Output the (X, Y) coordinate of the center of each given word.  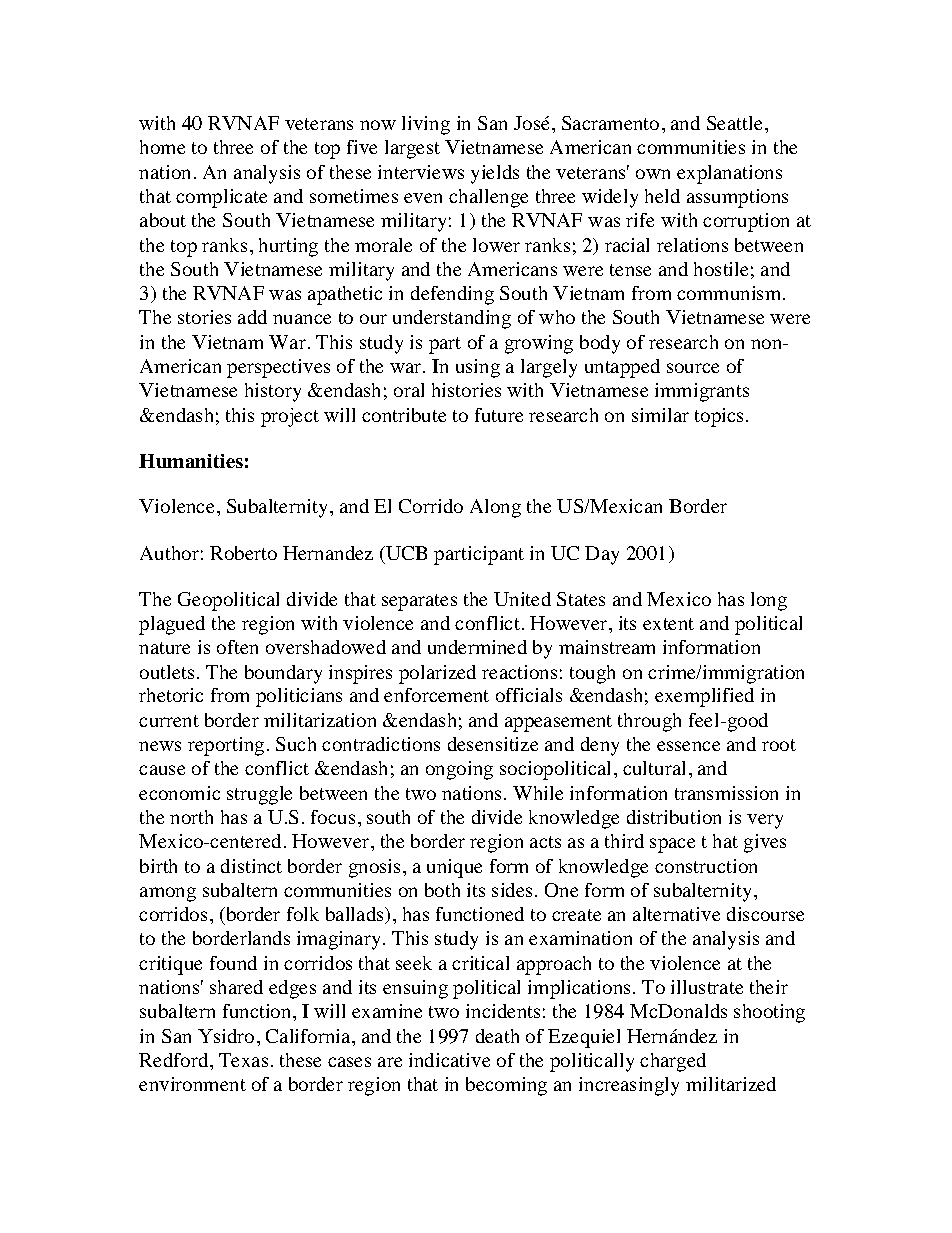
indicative (449, 1060)
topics (719, 417)
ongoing (459, 770)
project (290, 417)
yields (495, 174)
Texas (243, 1060)
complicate (221, 198)
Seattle (734, 123)
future (499, 415)
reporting (226, 746)
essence (688, 746)
